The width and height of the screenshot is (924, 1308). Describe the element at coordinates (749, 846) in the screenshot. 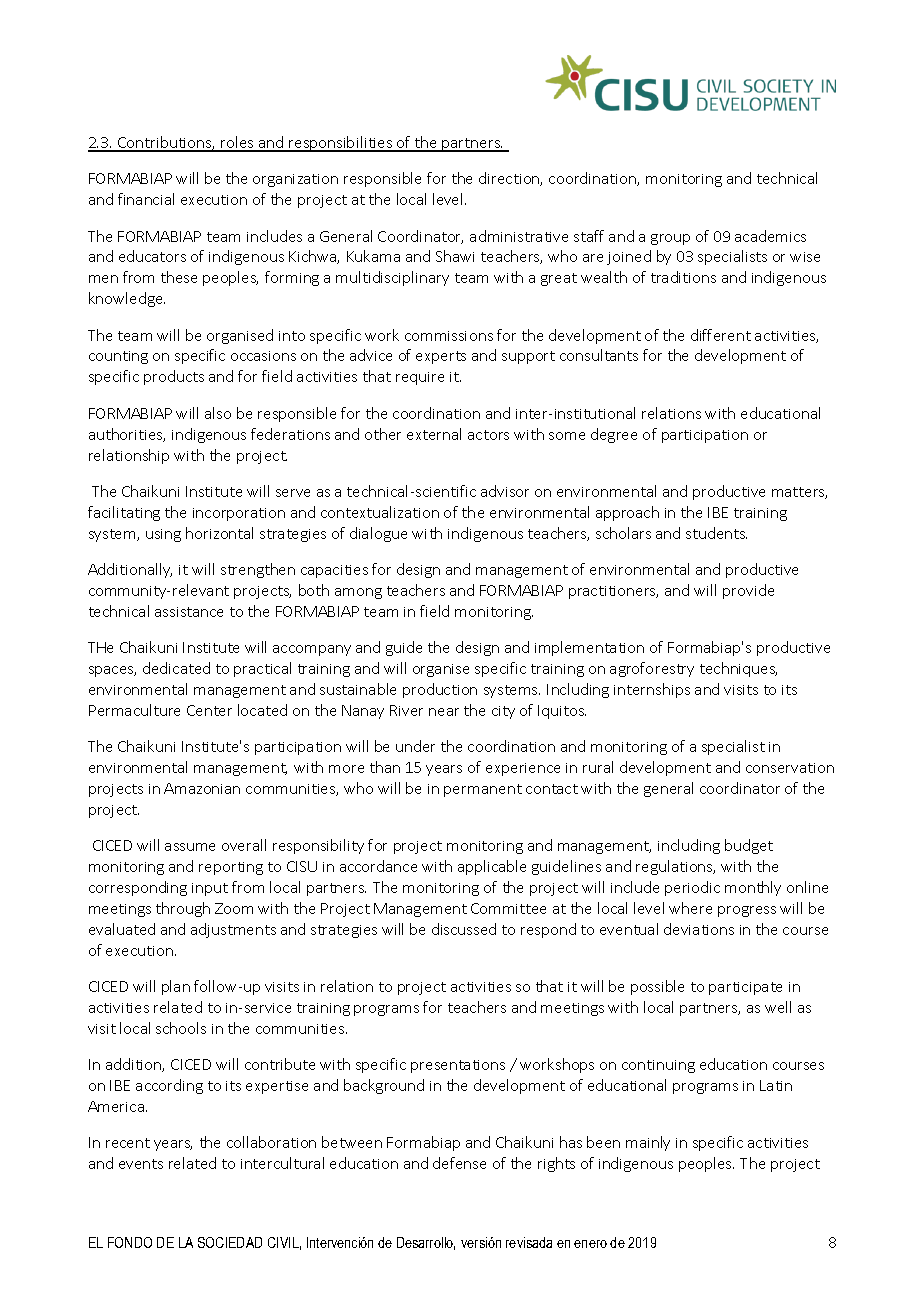

I see `budget` at that location.
